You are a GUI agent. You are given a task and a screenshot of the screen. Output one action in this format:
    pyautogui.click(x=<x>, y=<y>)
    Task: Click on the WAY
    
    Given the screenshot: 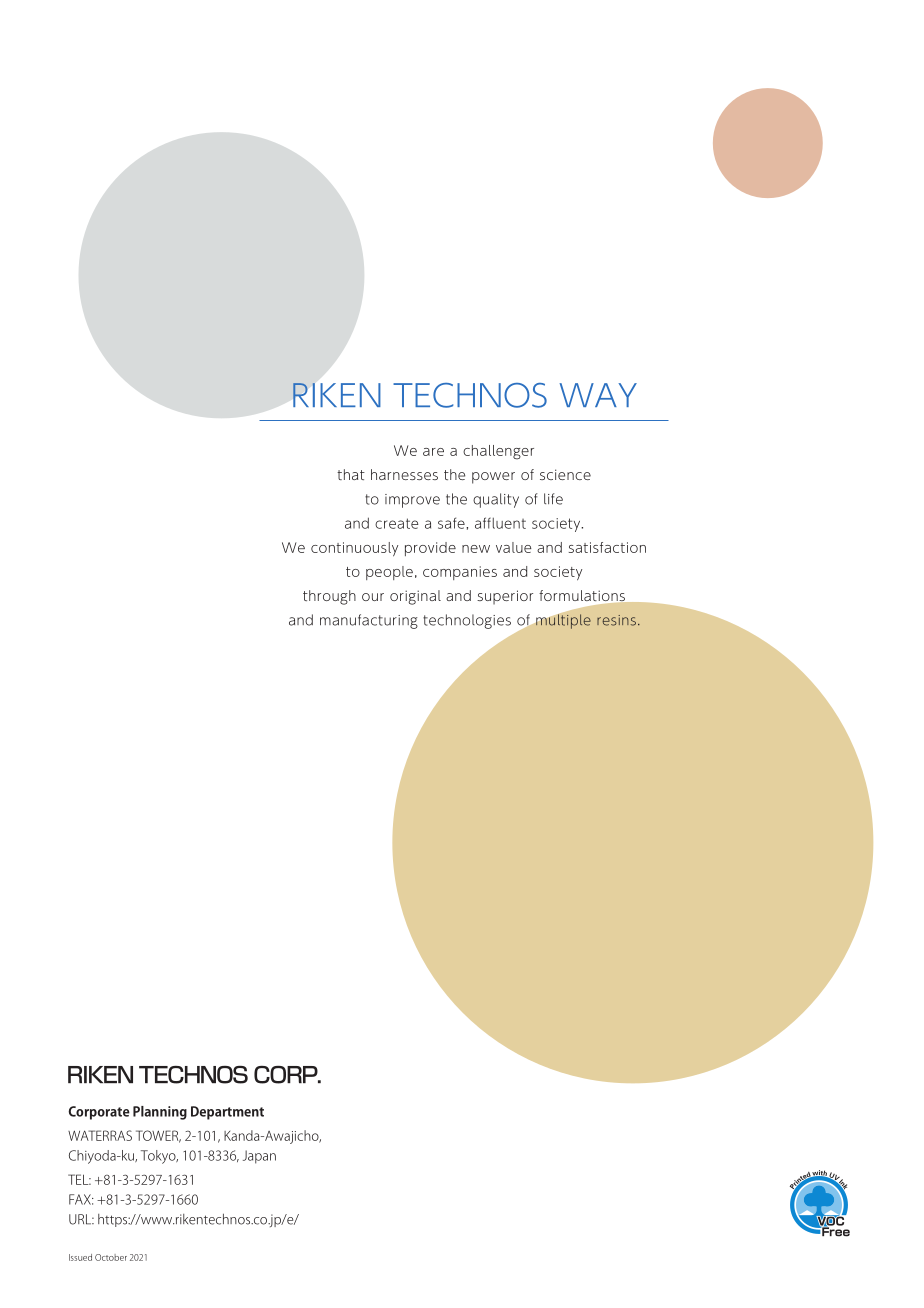 What is the action you would take?
    pyautogui.click(x=598, y=395)
